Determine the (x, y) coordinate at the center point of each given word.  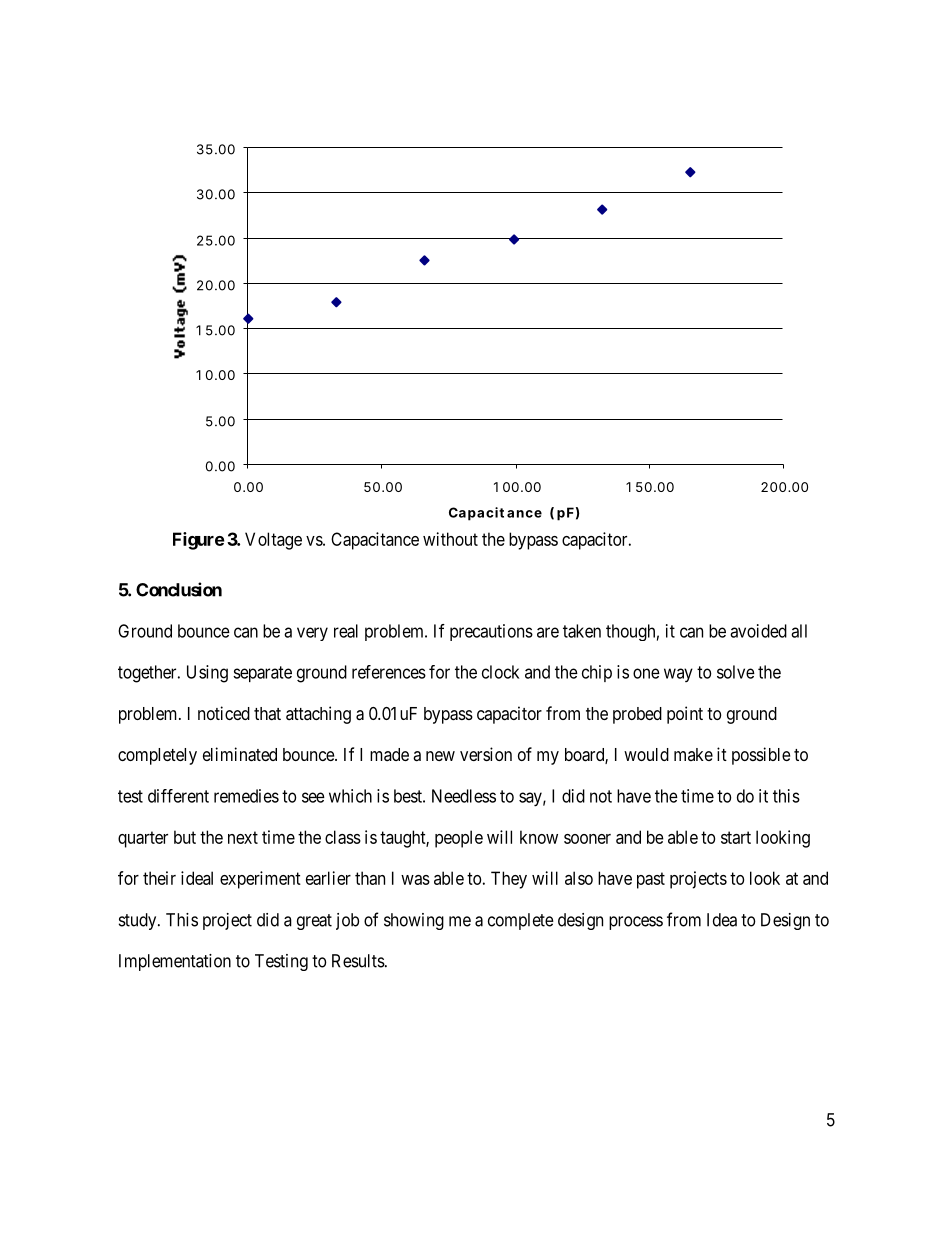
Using (207, 674)
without (450, 539)
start (736, 837)
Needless (464, 796)
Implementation (175, 962)
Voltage (273, 541)
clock (500, 672)
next (243, 837)
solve (736, 672)
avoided (758, 631)
